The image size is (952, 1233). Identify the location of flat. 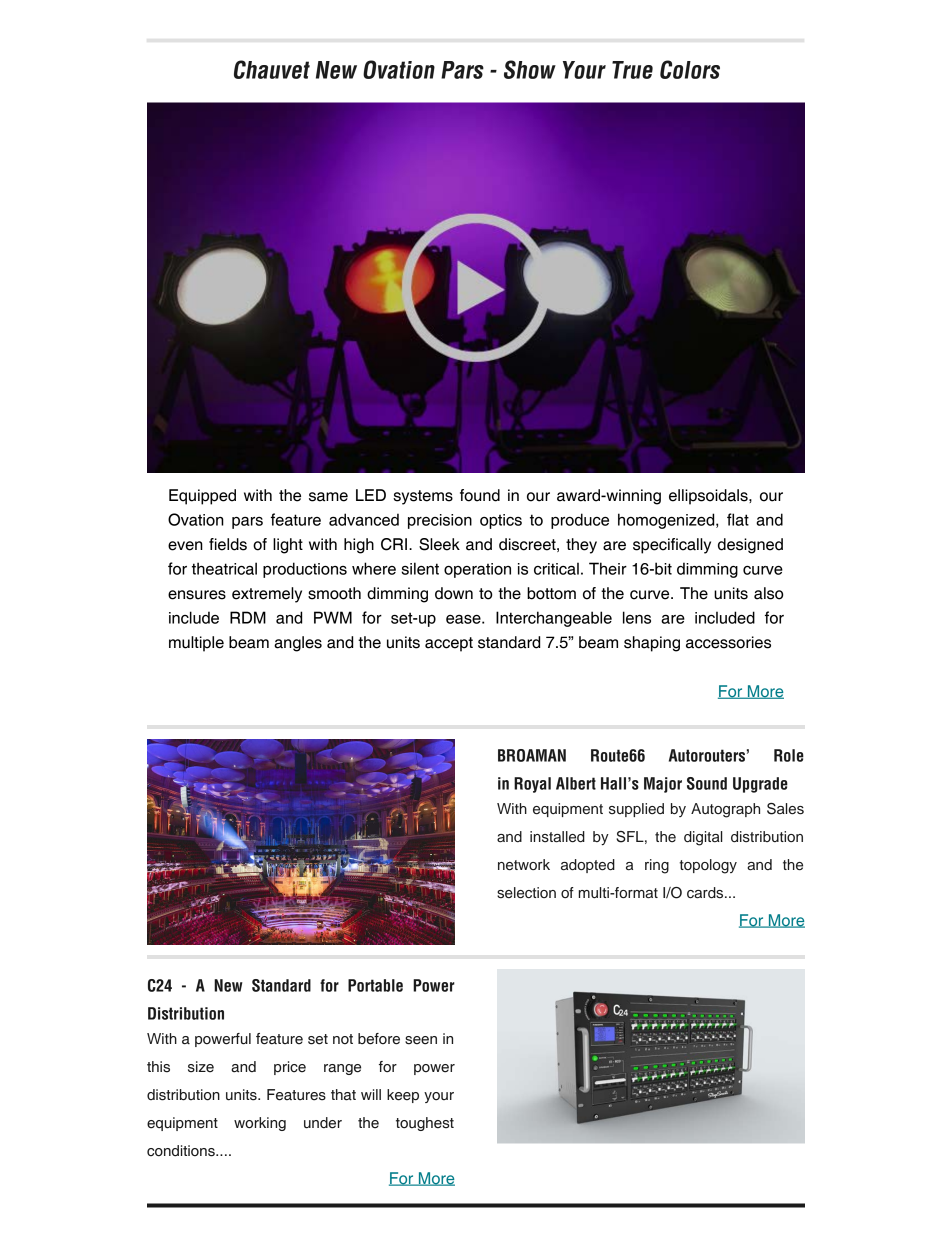
(738, 519).
